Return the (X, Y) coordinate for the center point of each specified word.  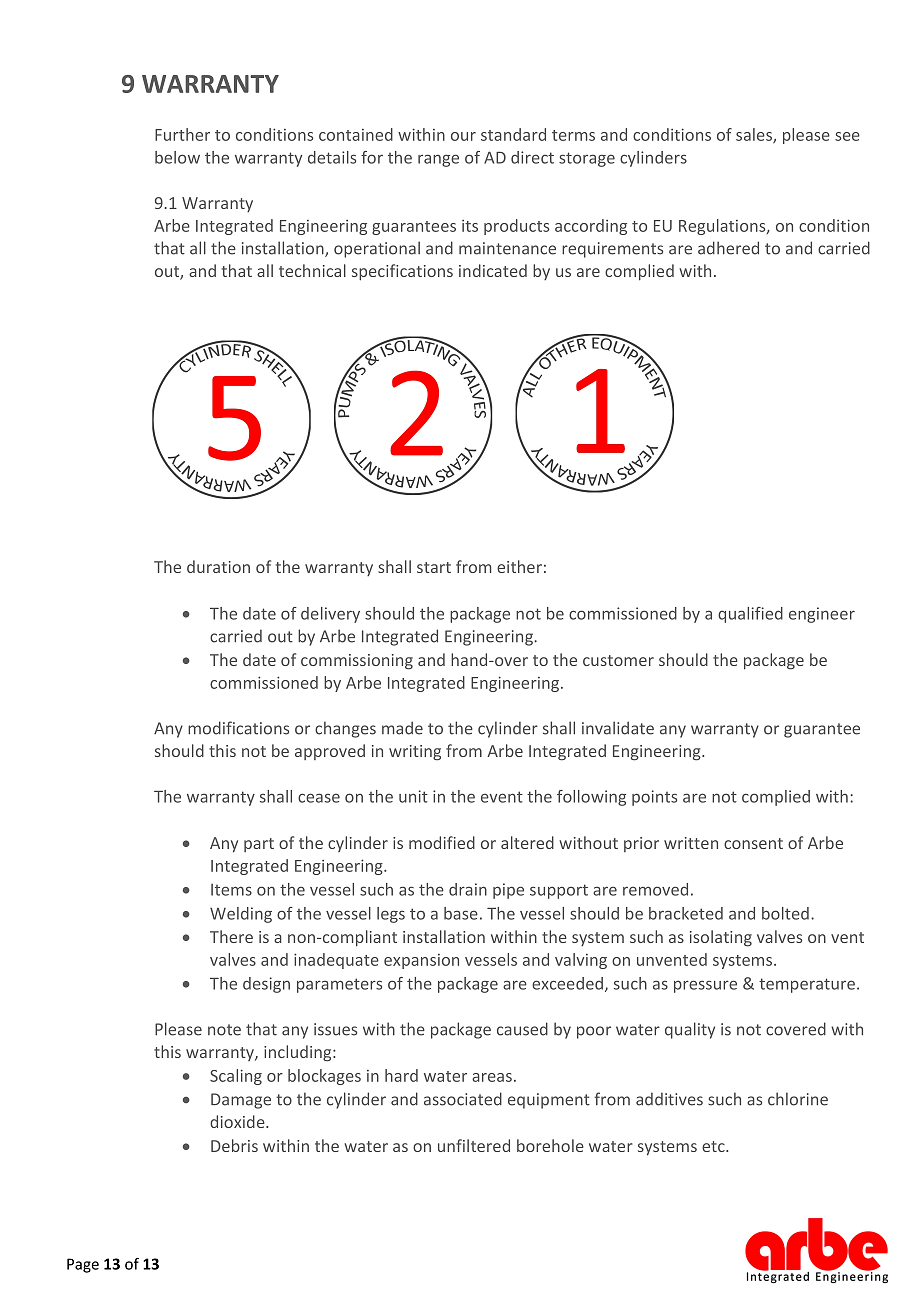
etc (714, 1146)
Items (231, 890)
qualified (750, 615)
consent (753, 843)
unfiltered (474, 1145)
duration (218, 566)
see (847, 136)
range (438, 160)
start (434, 567)
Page (83, 1265)
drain (468, 889)
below (177, 157)
